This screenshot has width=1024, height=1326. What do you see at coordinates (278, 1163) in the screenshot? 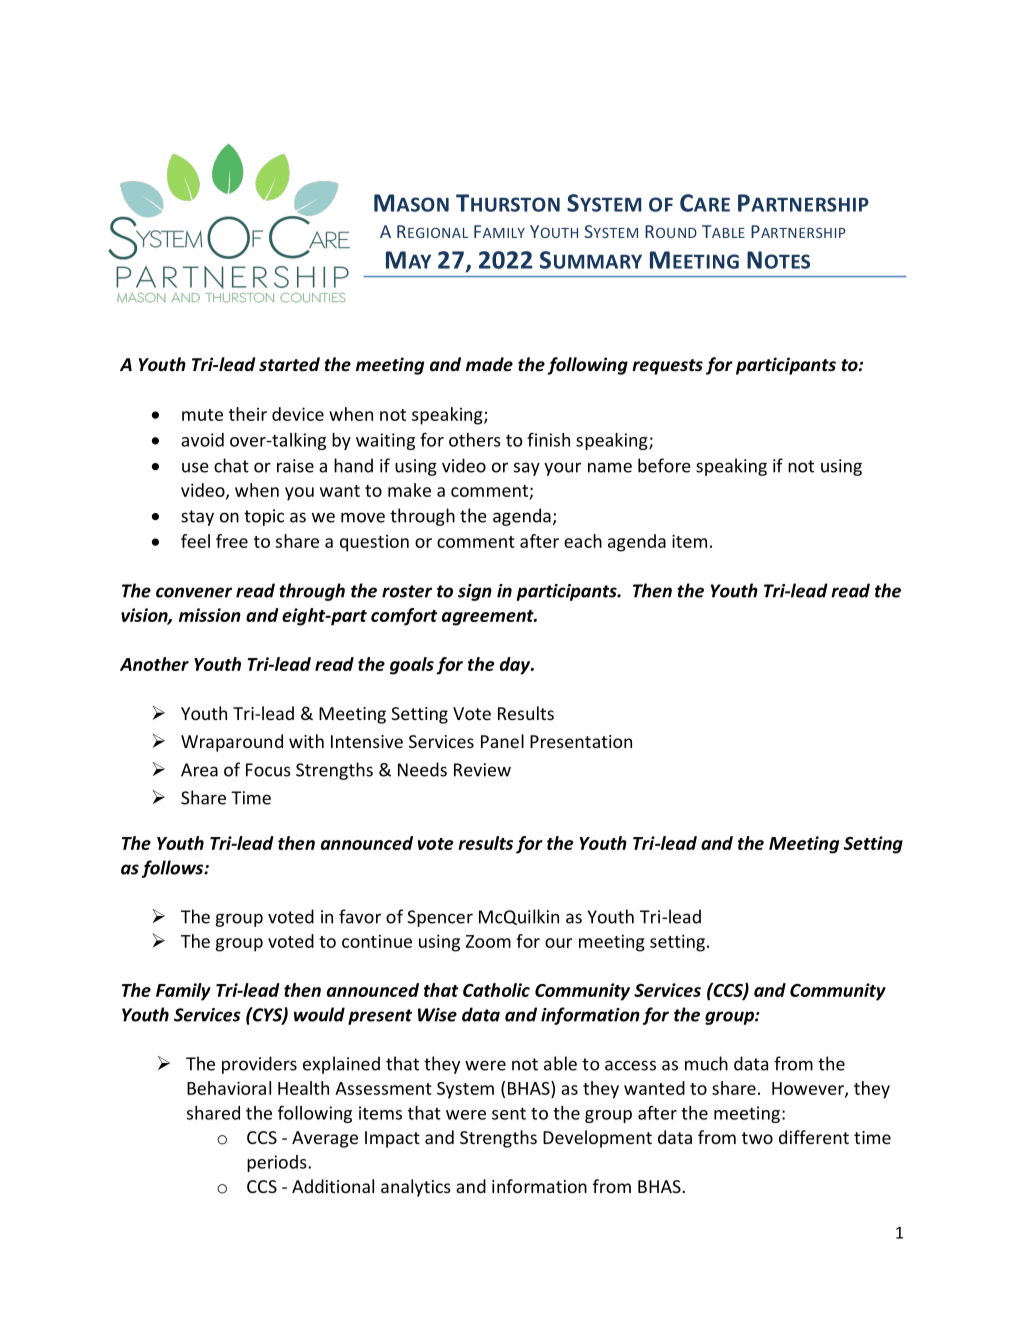
I see `periods` at bounding box center [278, 1163].
